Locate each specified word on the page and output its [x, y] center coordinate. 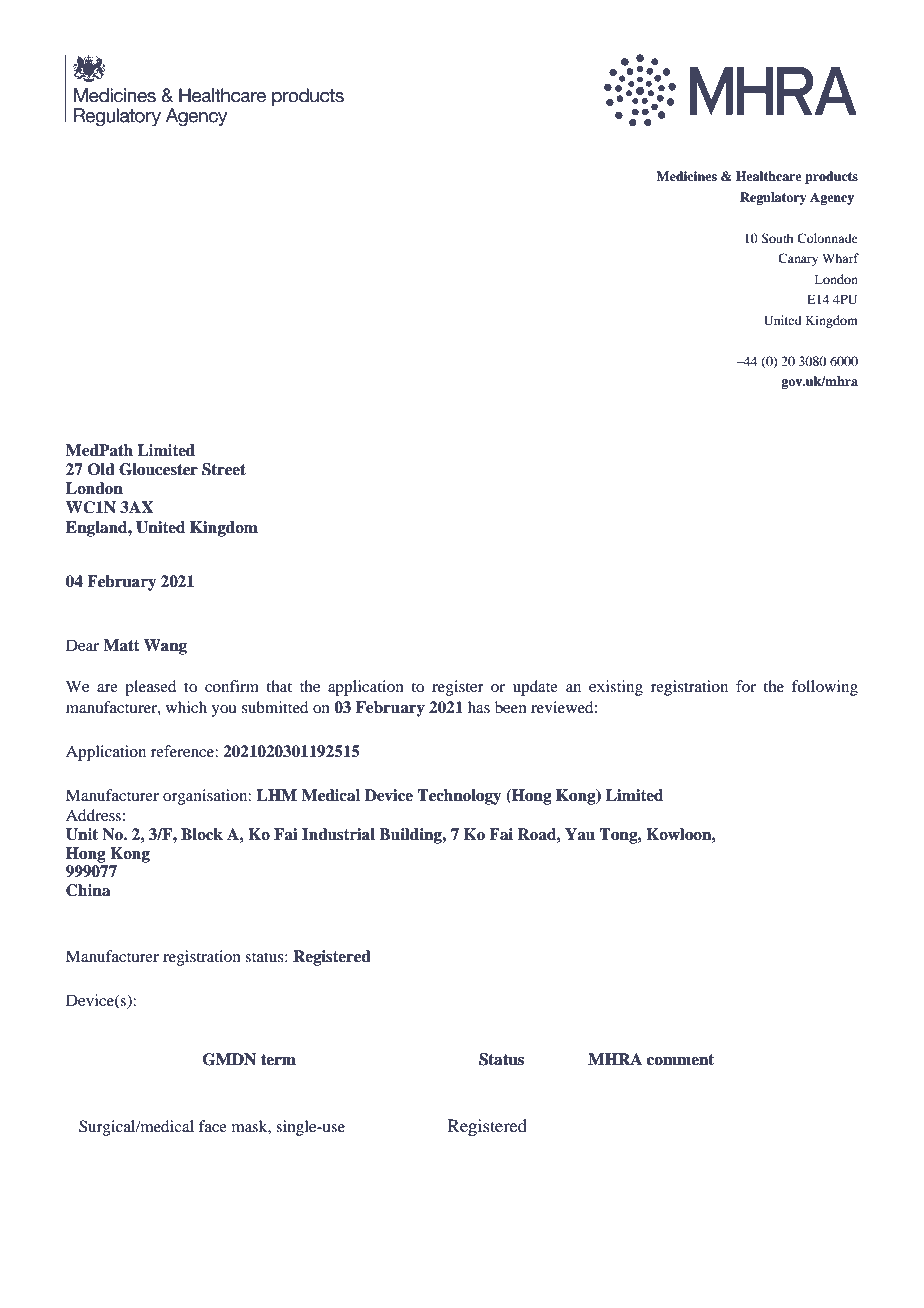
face [213, 1126]
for [746, 686]
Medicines [686, 176]
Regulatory [773, 198]
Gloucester [158, 469]
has [479, 707]
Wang [165, 647]
